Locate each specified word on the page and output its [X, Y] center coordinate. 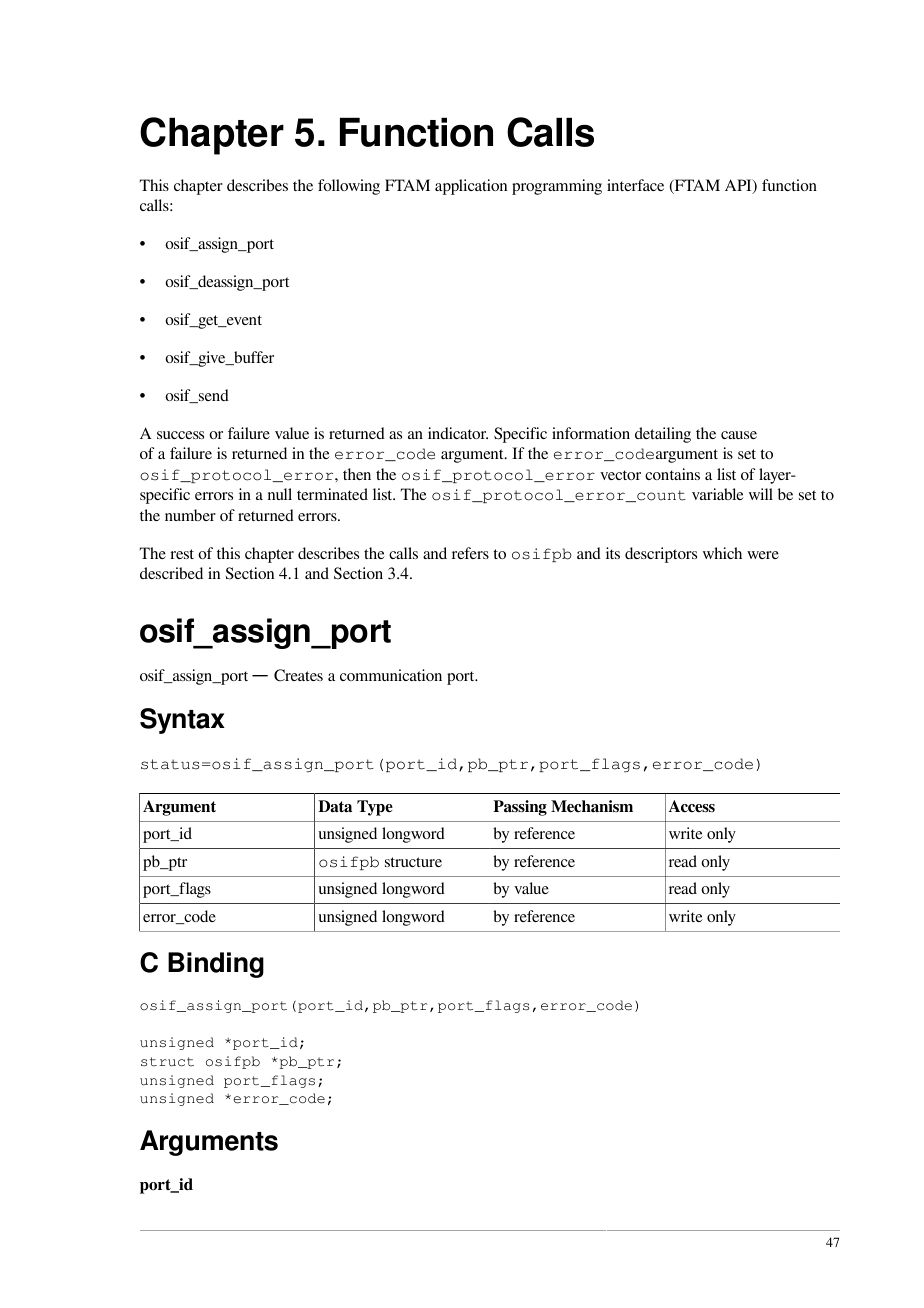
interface [635, 185]
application [471, 187]
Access [692, 806]
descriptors [661, 555]
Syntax [182, 721]
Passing [520, 808]
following [349, 187]
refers [470, 553]
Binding [216, 965]
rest [182, 554]
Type [375, 808]
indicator [458, 433]
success [180, 435]
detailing [663, 435]
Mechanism [592, 806]
